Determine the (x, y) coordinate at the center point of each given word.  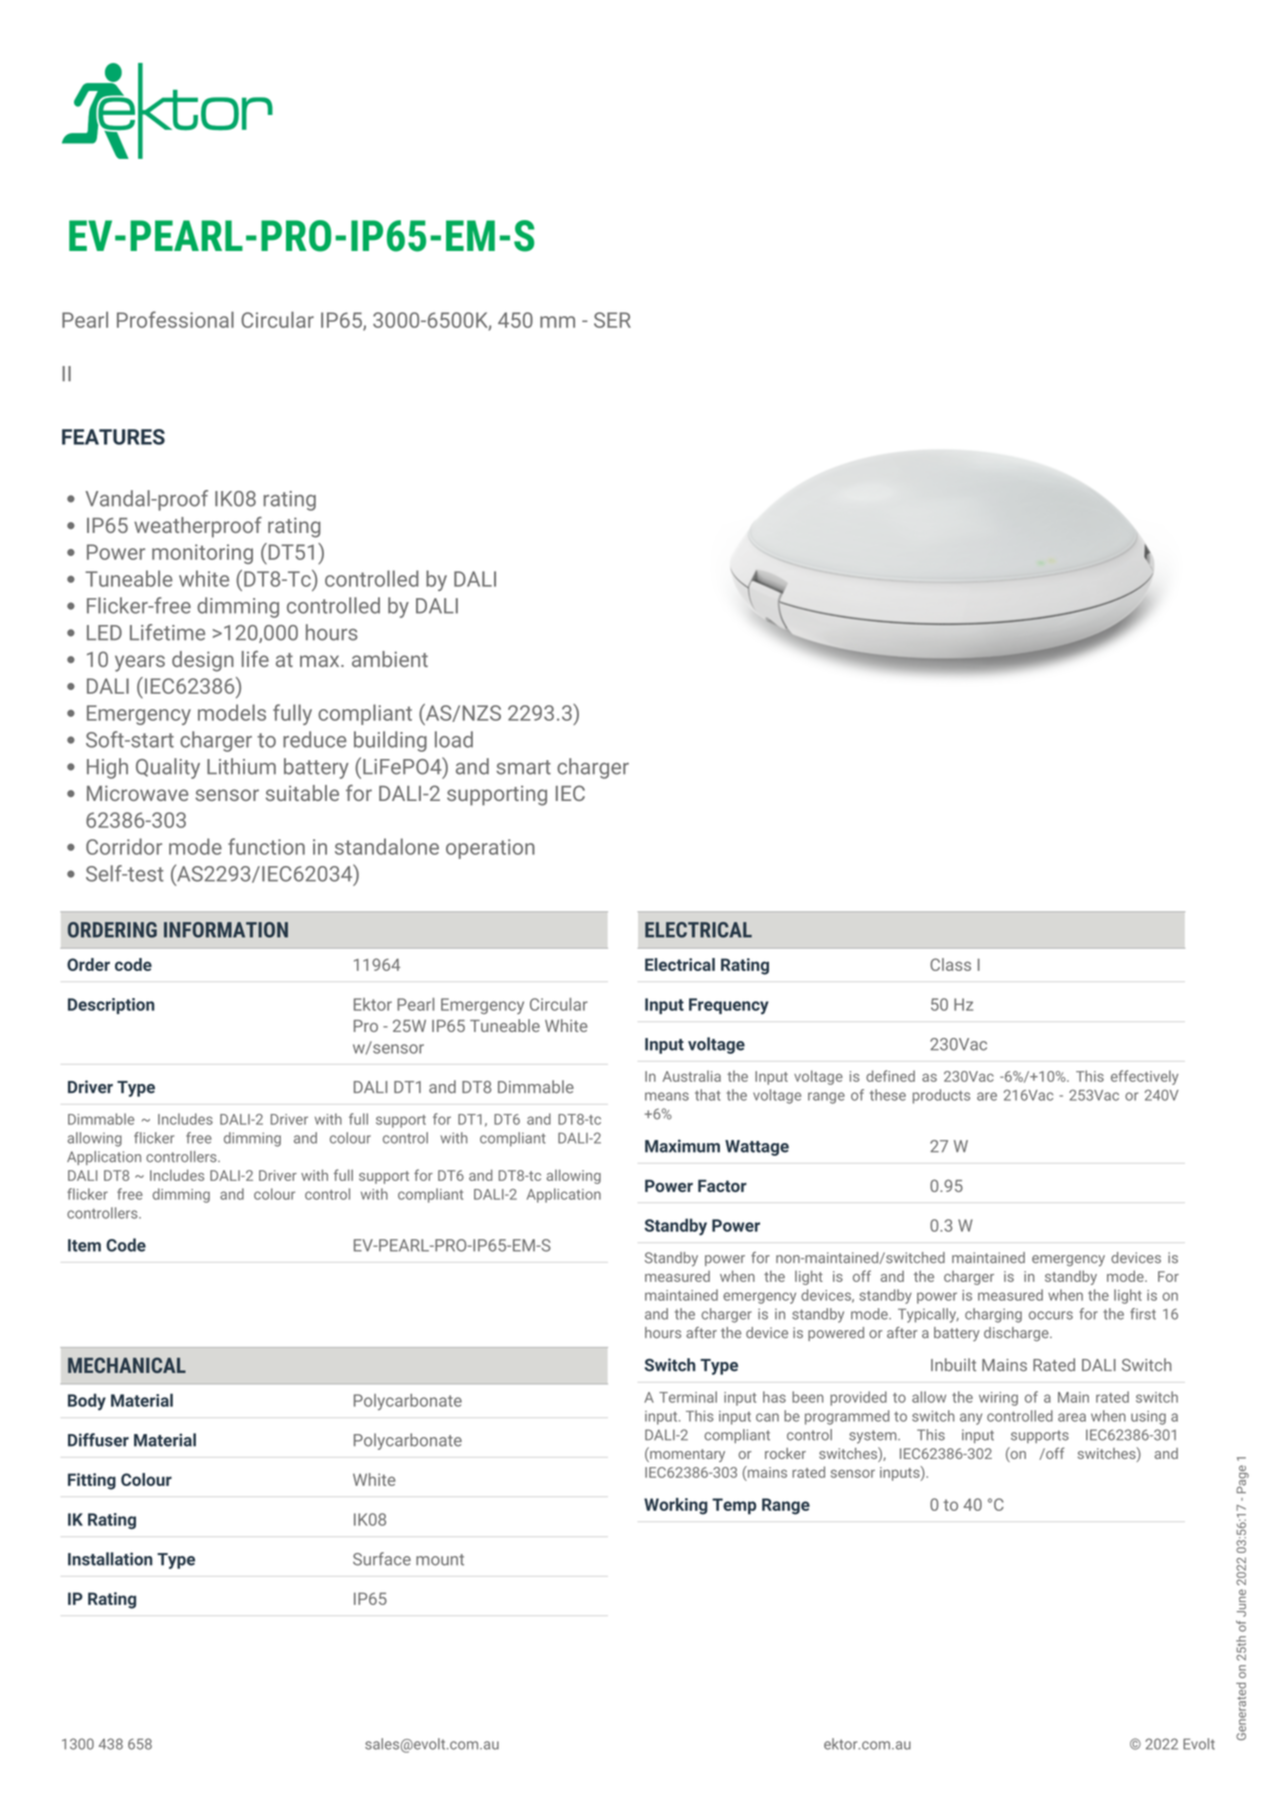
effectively (1144, 1077)
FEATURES (113, 437)
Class (950, 964)
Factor (722, 1185)
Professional (175, 319)
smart (523, 767)
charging (993, 1315)
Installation (110, 1559)
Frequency (729, 1006)
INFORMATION (226, 930)
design (203, 661)
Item (84, 1245)
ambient (390, 659)
